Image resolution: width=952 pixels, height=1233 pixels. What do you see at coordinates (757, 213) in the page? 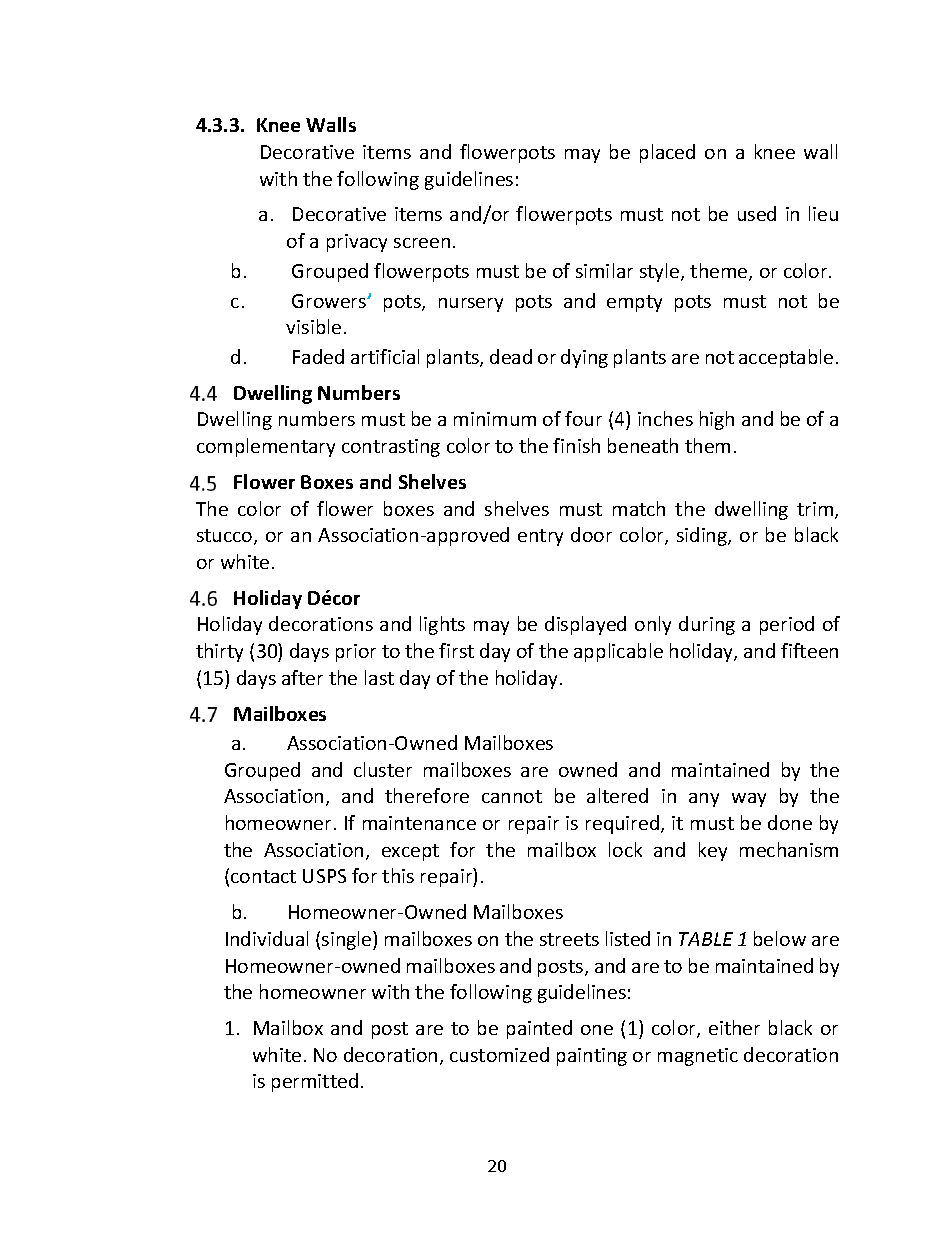
I see `used` at bounding box center [757, 213].
